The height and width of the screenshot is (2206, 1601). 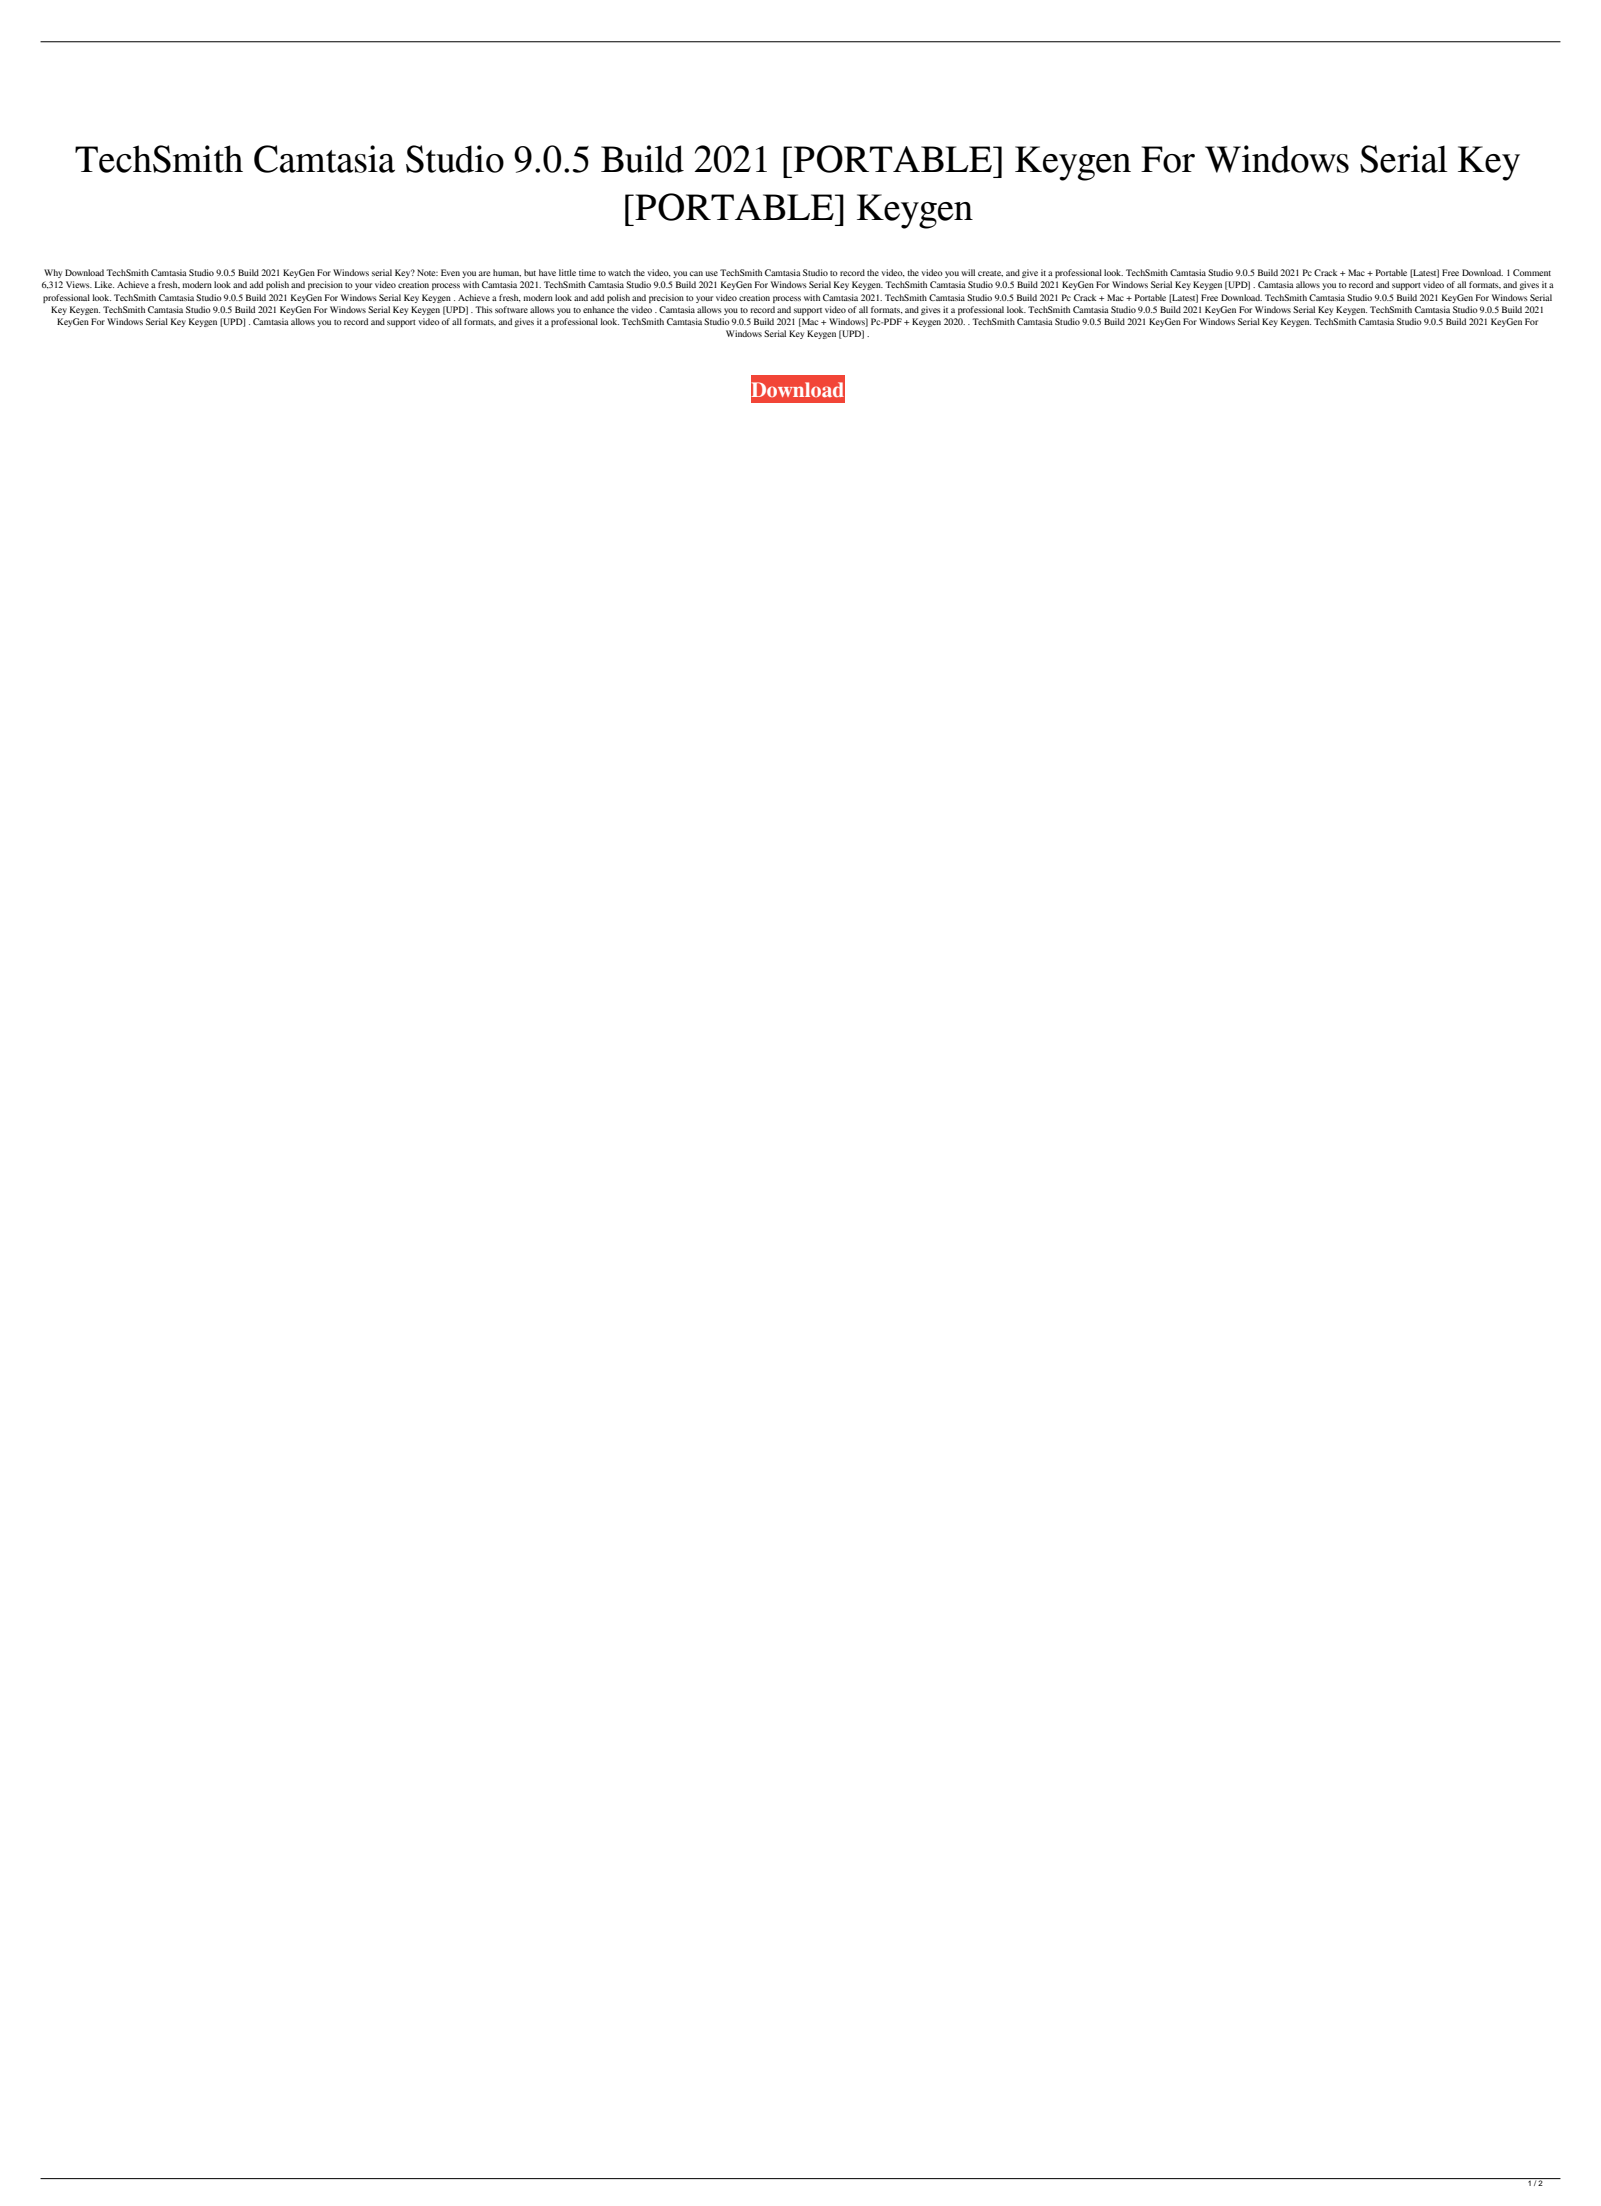 I want to click on use, so click(x=712, y=273).
